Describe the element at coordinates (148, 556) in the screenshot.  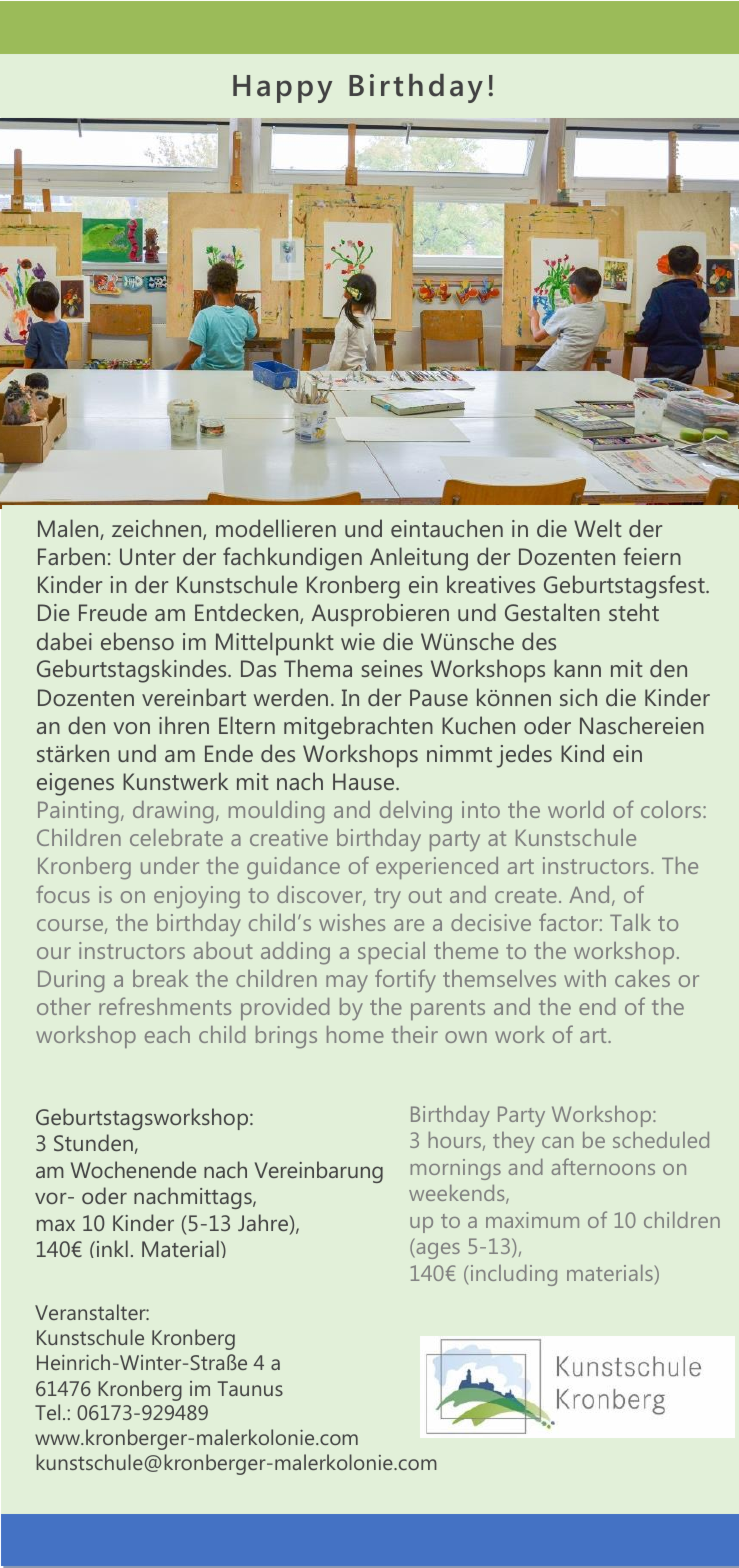
I see `Unter` at that location.
